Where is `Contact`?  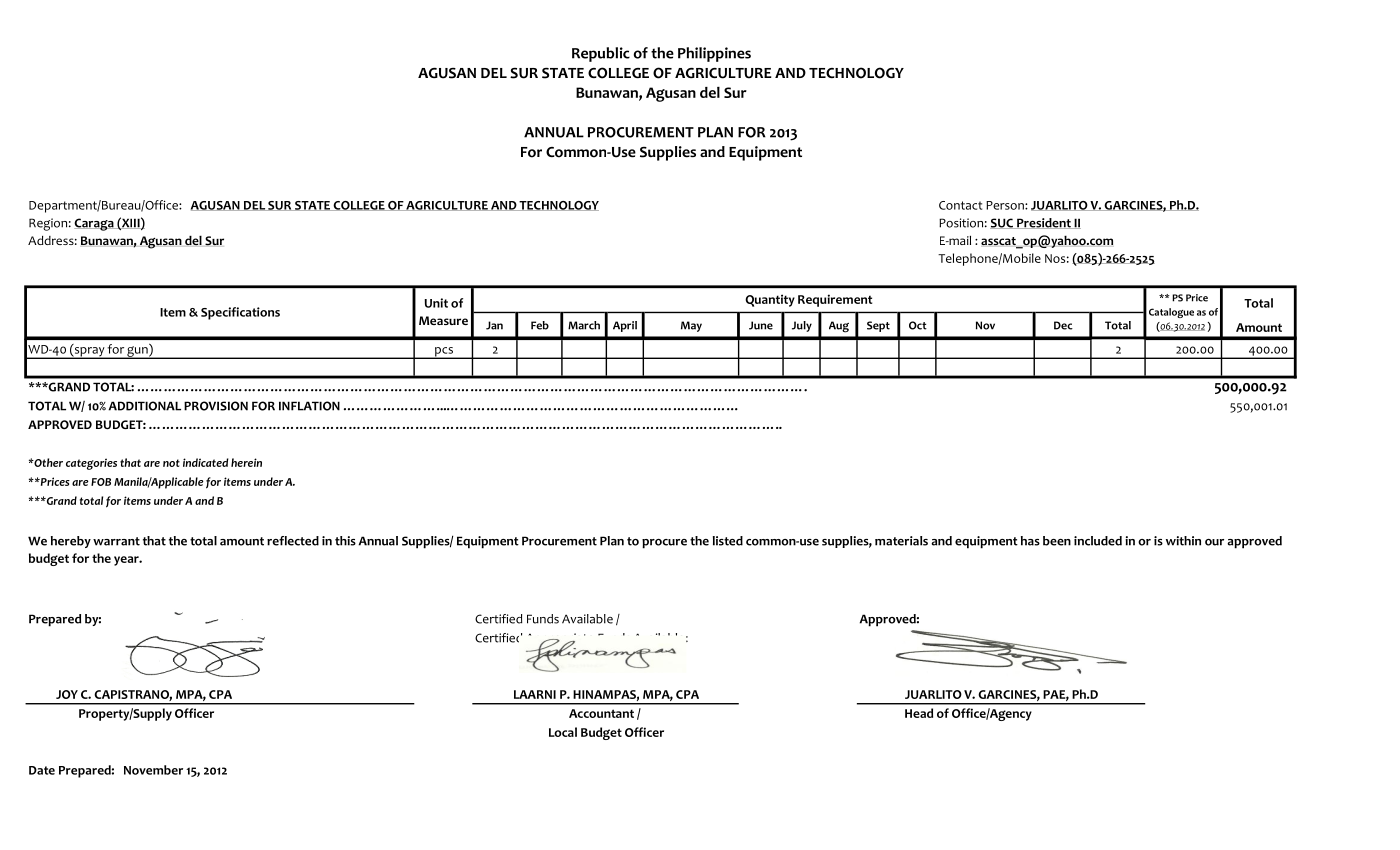
Contact is located at coordinates (960, 205).
